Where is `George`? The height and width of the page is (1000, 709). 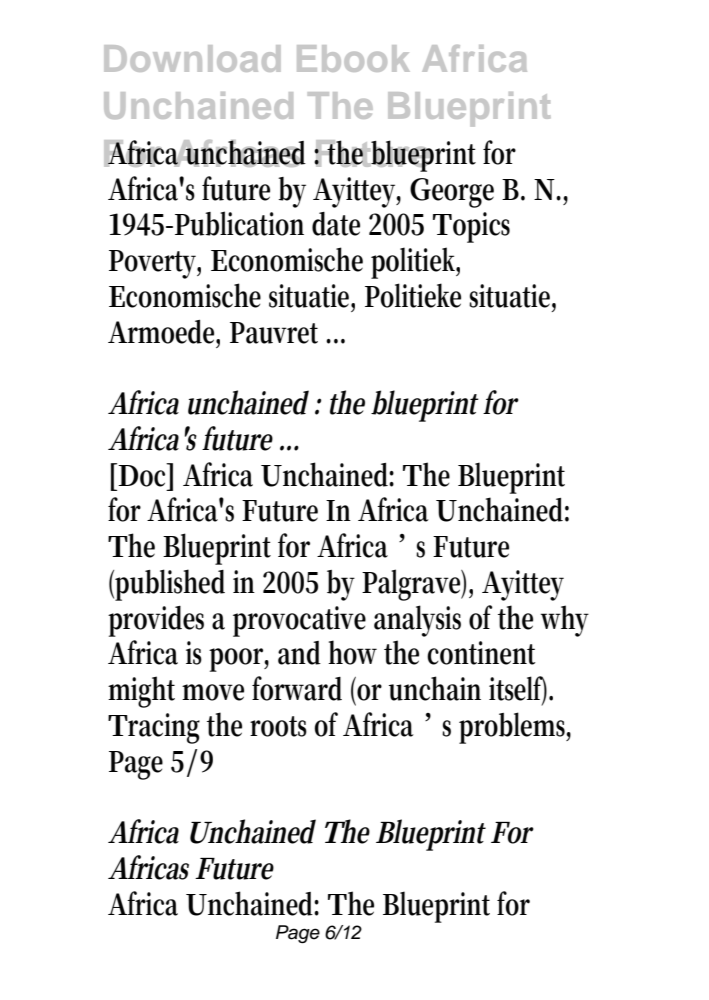
George is located at coordinates (452, 193).
